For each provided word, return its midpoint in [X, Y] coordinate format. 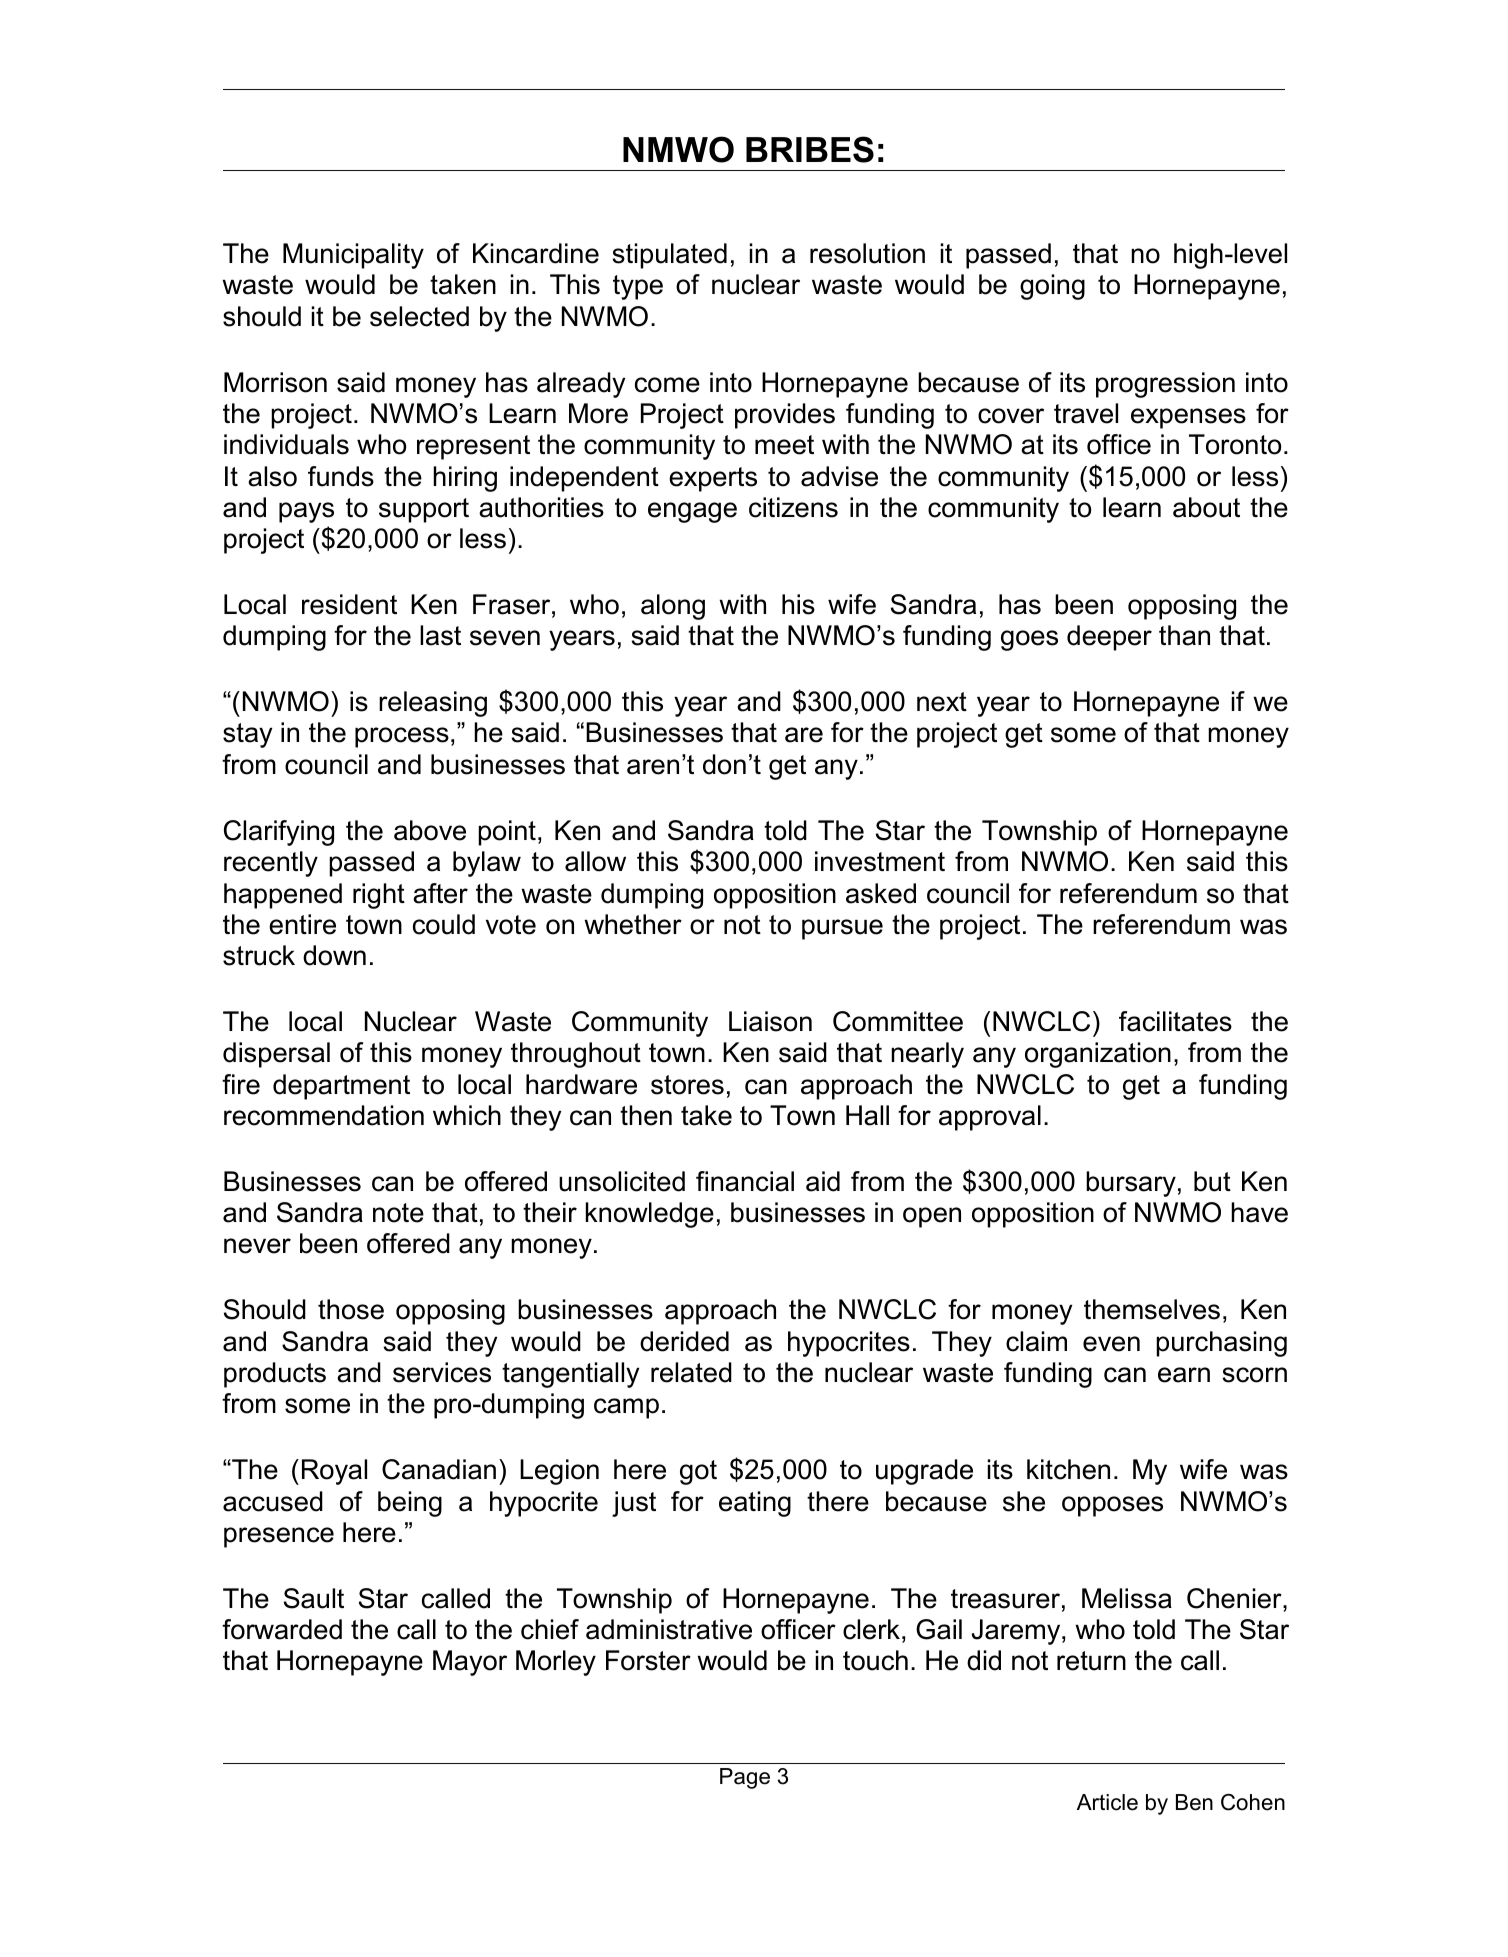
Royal [334, 1472]
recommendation [324, 1115]
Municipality [353, 256]
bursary [1131, 1184]
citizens [793, 507]
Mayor [470, 1663]
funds [341, 476]
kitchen [1068, 1469]
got [698, 1472]
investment [880, 861]
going [1052, 287]
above [430, 830]
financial [745, 1181]
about [1206, 507]
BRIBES [810, 149]
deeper [1109, 638]
